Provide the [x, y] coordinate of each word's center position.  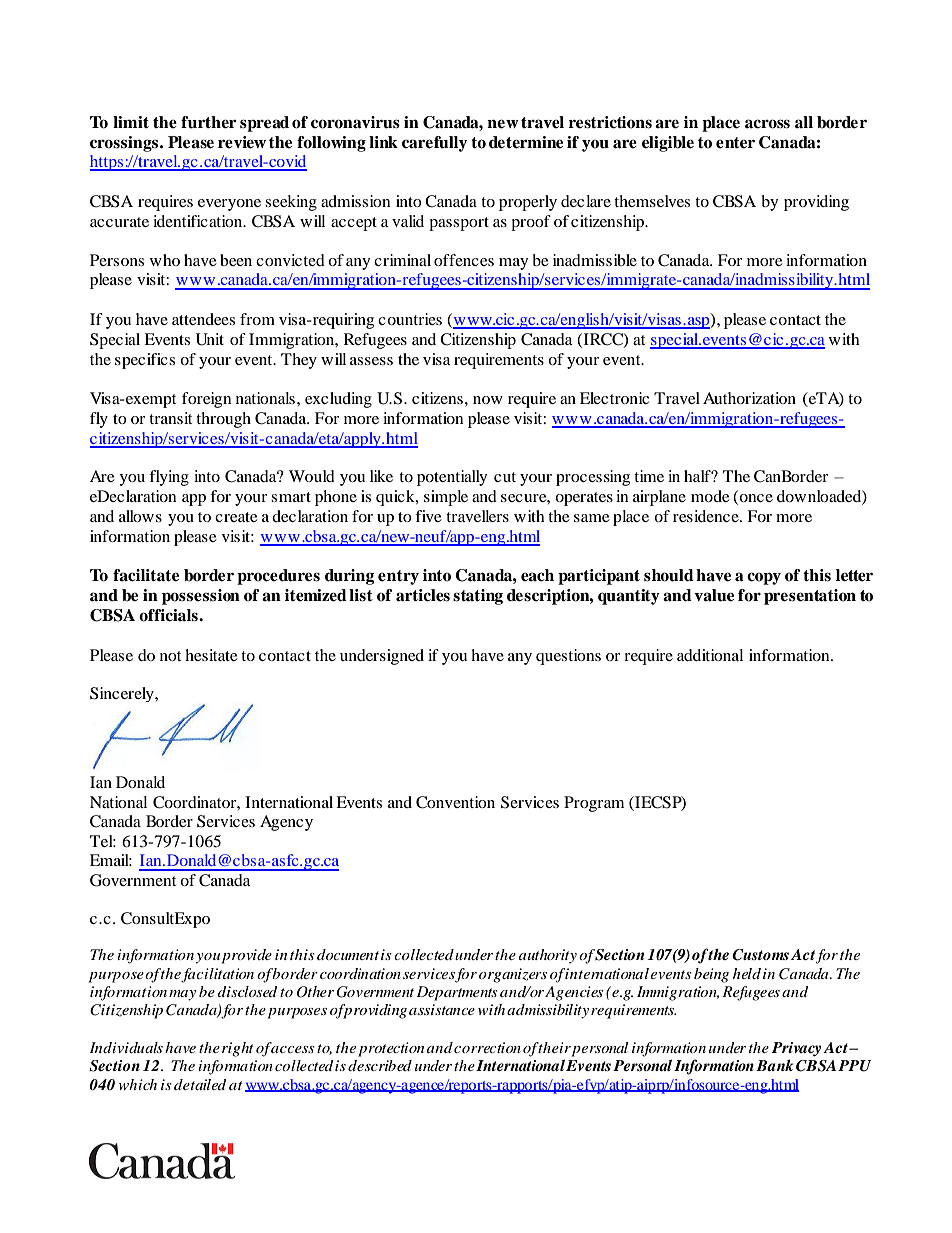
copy [764, 578]
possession [201, 597]
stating [478, 597]
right [238, 1049]
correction [487, 1047]
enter [735, 143]
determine [526, 142]
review [242, 142]
